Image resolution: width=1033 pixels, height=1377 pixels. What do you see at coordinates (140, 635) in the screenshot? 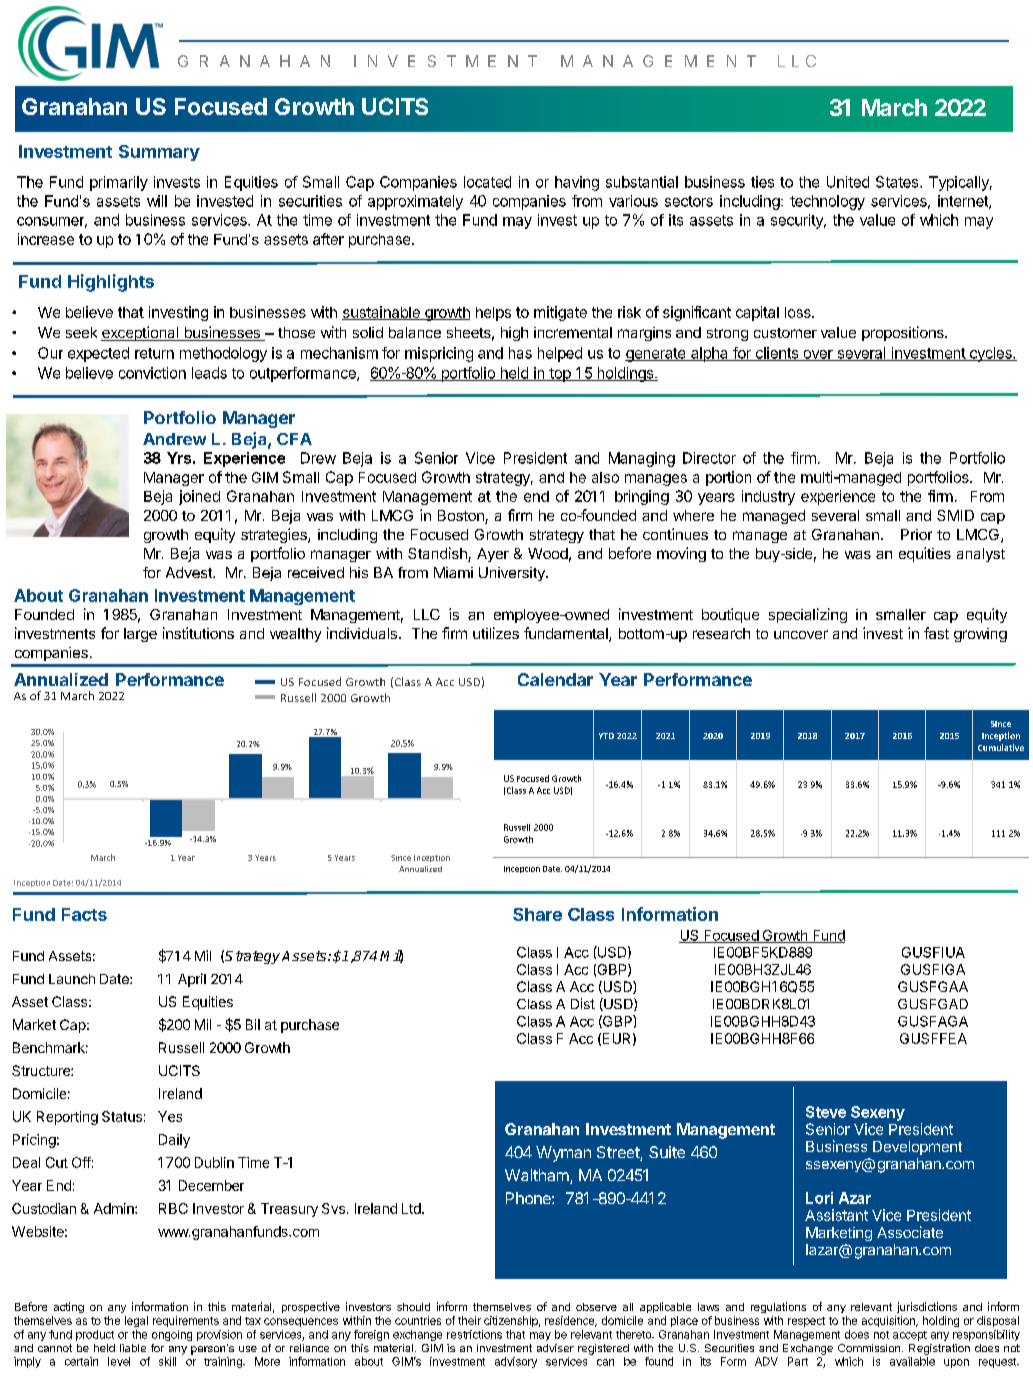
I see `large` at bounding box center [140, 635].
